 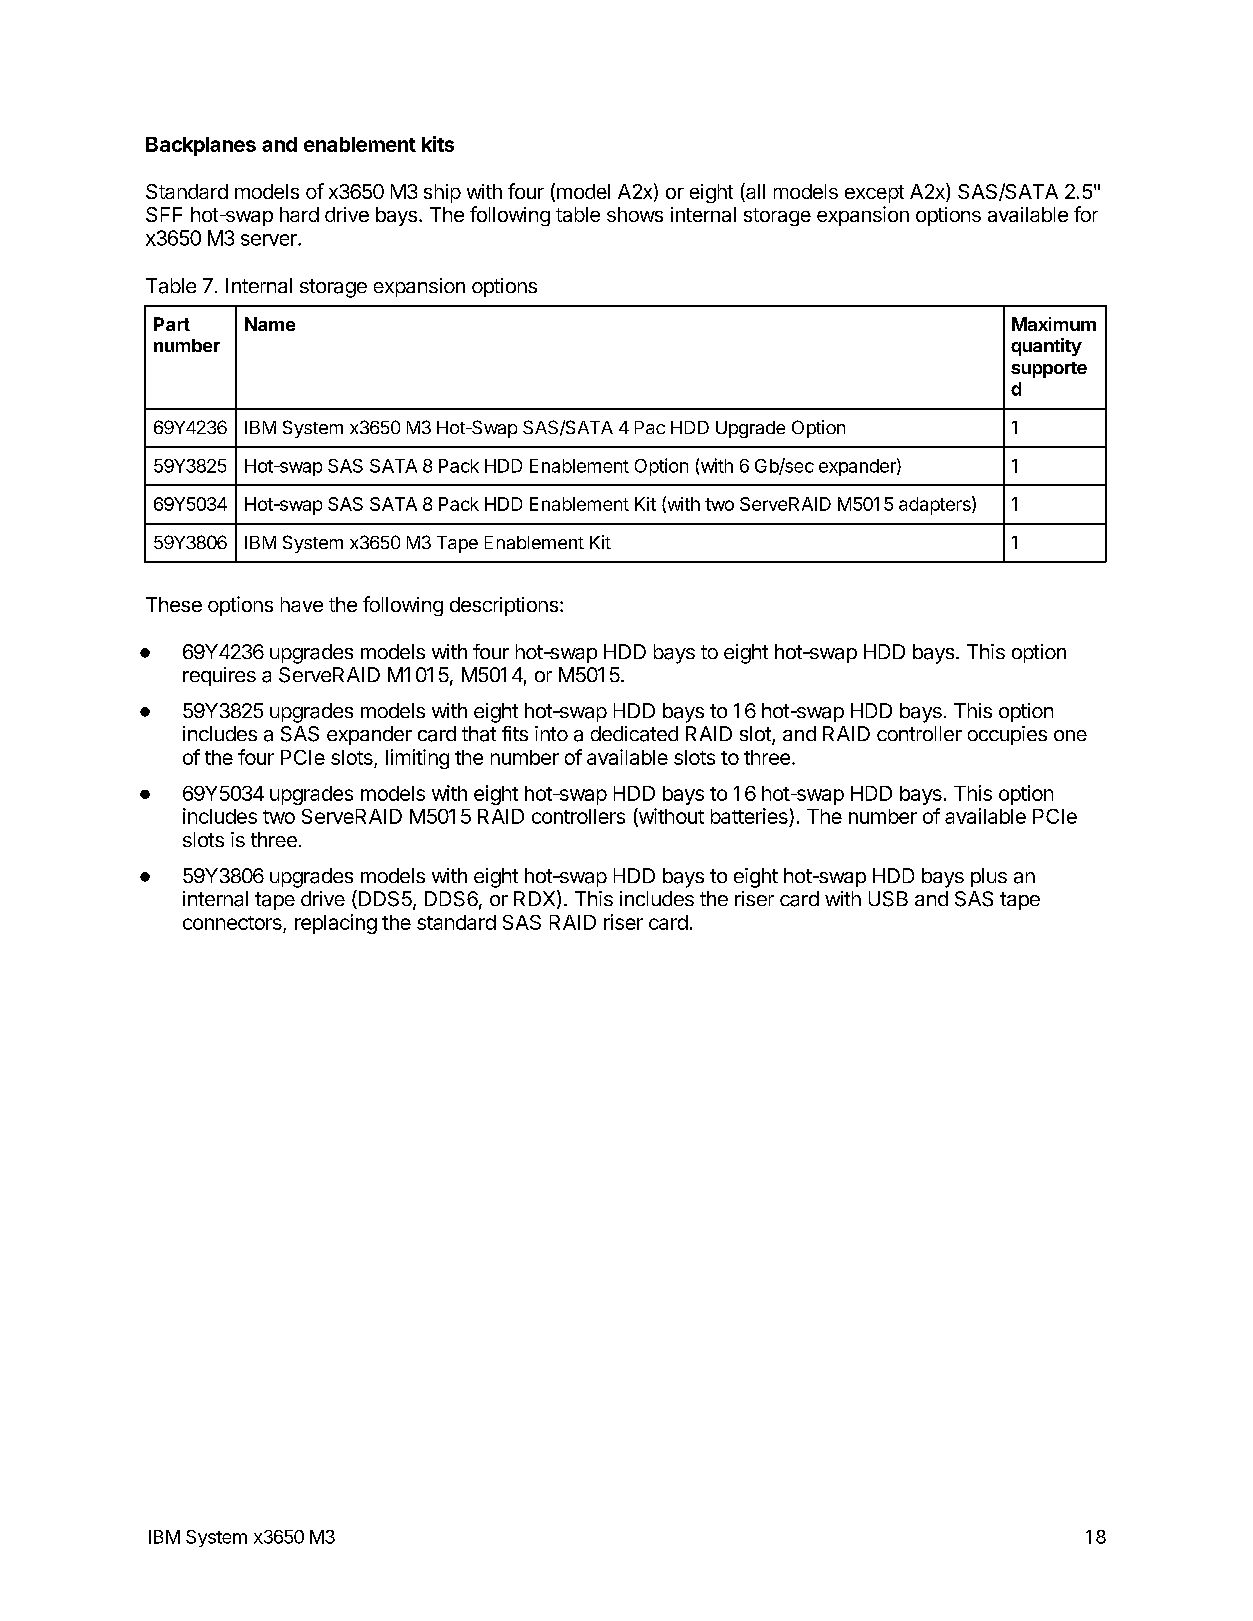 What do you see at coordinates (1046, 347) in the screenshot?
I see `quantity` at bounding box center [1046, 347].
